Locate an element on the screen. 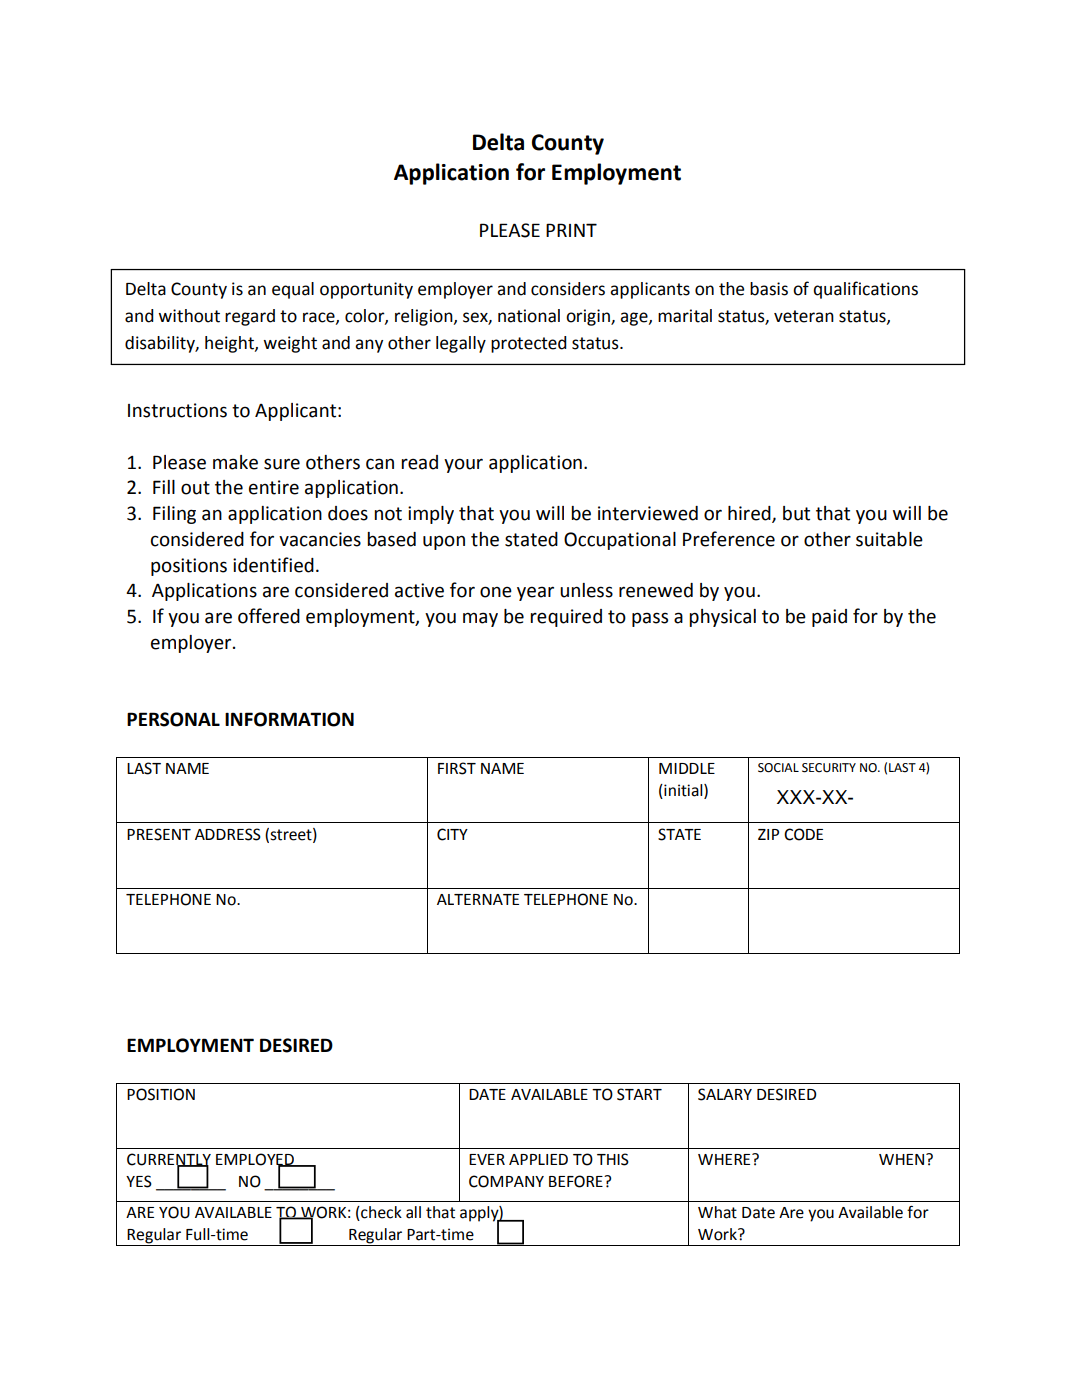  EMPLOYED is located at coordinates (256, 1160).
